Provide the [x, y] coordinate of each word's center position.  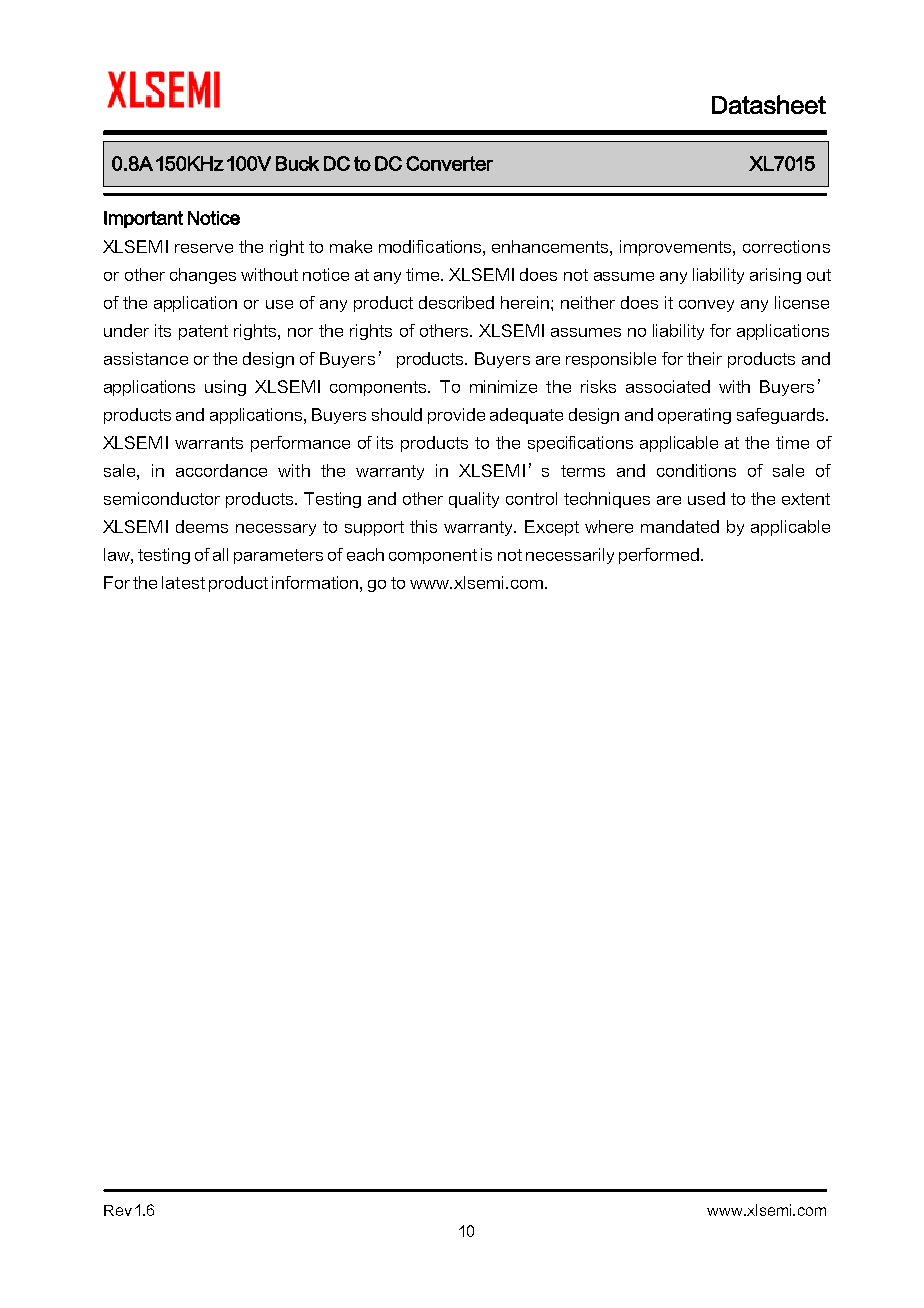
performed [660, 556]
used [706, 498]
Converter [449, 163]
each [365, 554]
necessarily [570, 556]
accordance [221, 470]
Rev [118, 1210]
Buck [297, 163]
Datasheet [769, 104]
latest [183, 582]
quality [474, 500]
